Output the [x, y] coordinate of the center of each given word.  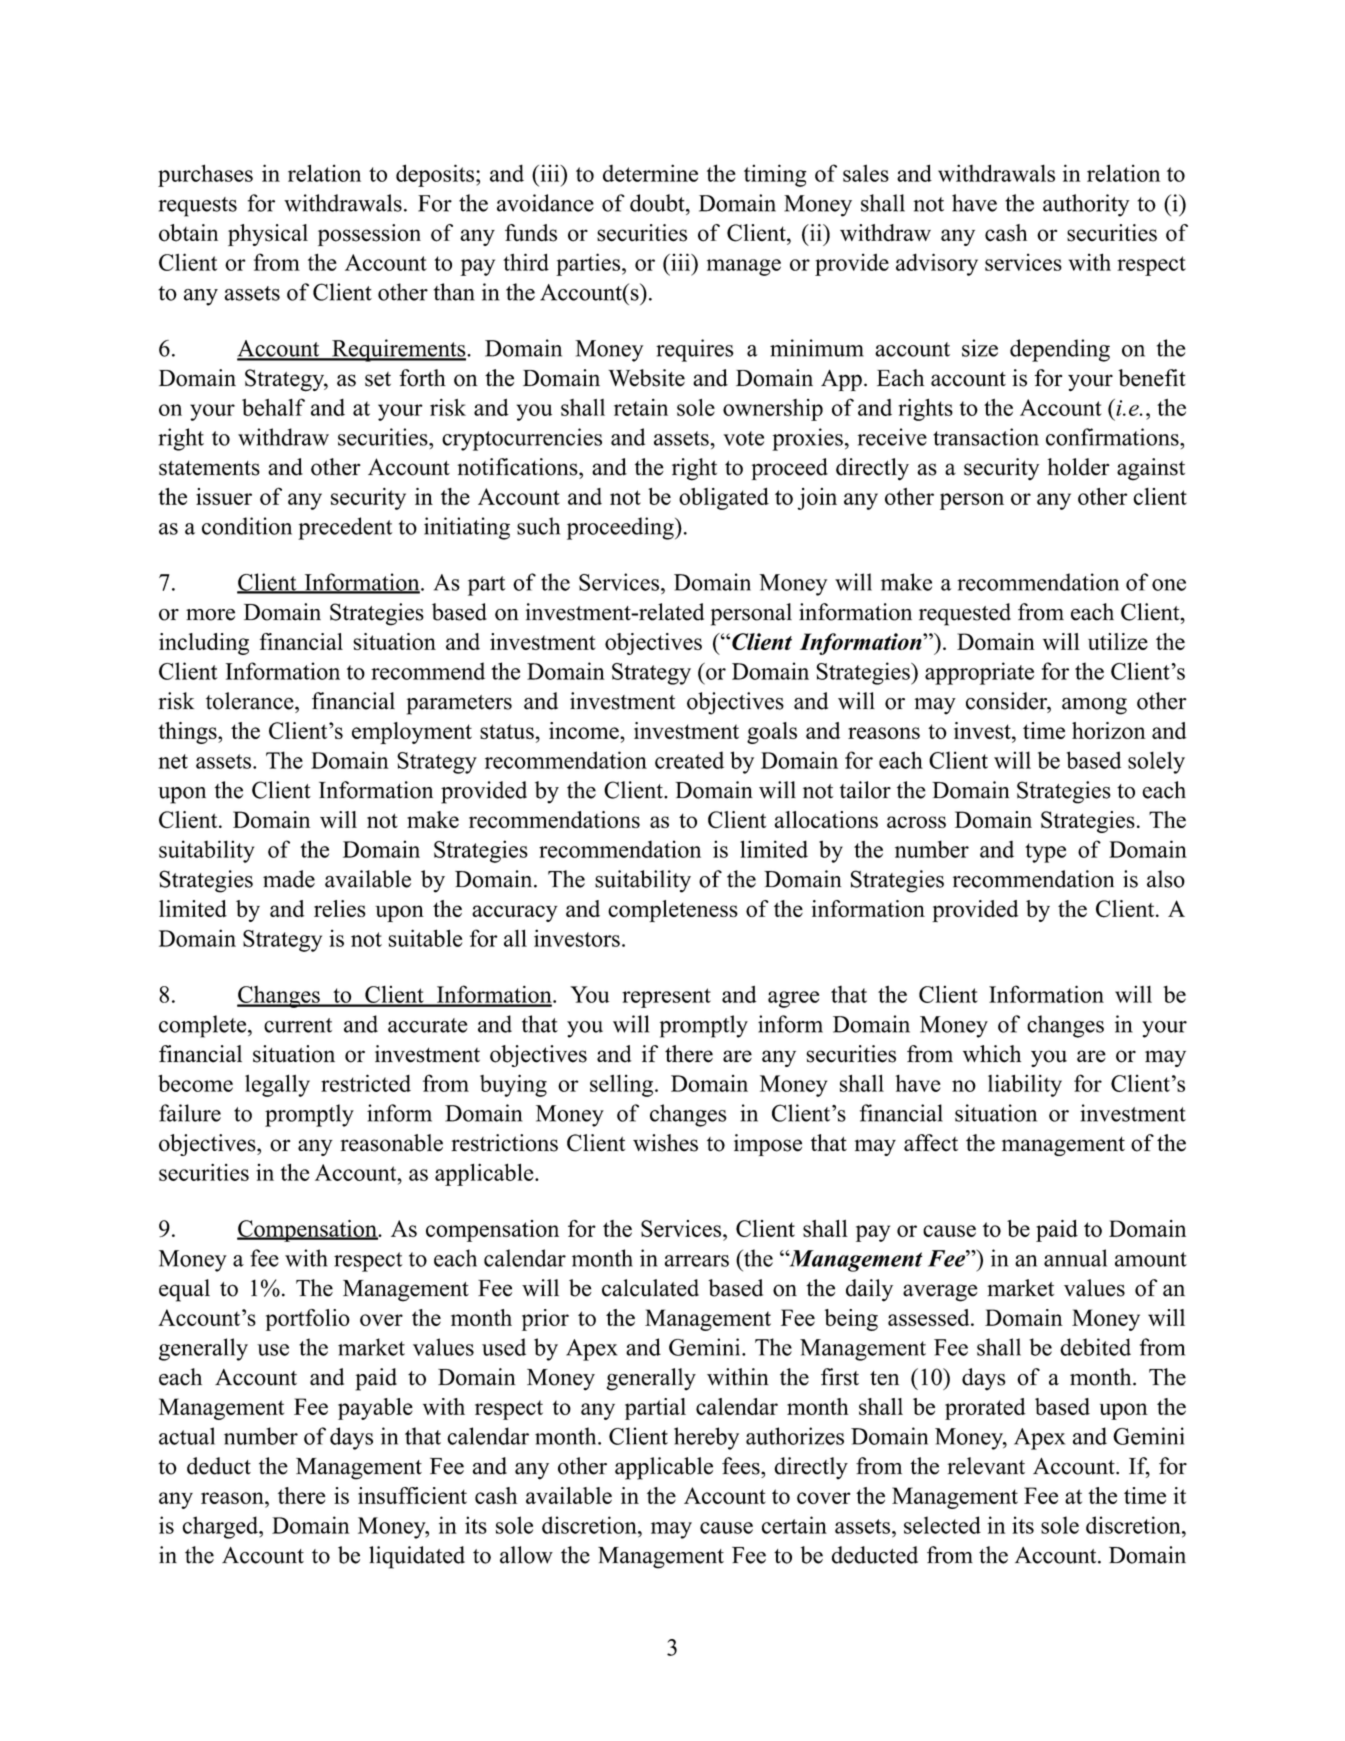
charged [222, 1527]
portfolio [308, 1320]
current [298, 1025]
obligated [724, 498]
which [992, 1054]
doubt [658, 203]
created [689, 760]
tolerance [251, 701]
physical [268, 235]
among [1094, 706]
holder [1078, 467]
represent [666, 998]
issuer [224, 496]
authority [1086, 205]
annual [1075, 1258]
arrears [697, 1261]
